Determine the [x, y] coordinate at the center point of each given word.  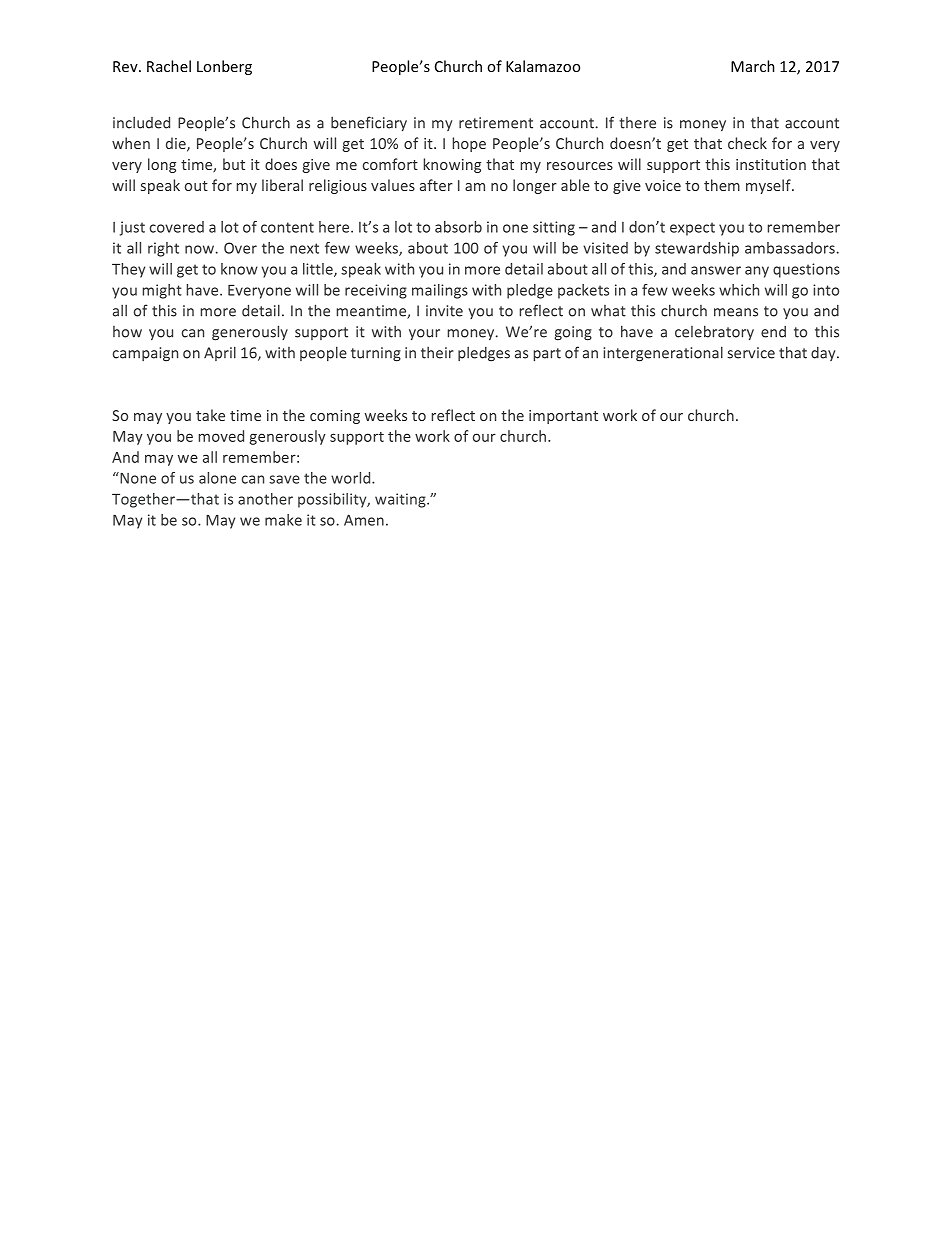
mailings [440, 291]
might [162, 291]
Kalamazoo [543, 66]
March [753, 66]
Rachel [169, 66]
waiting [401, 500]
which [739, 290]
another [265, 499]
